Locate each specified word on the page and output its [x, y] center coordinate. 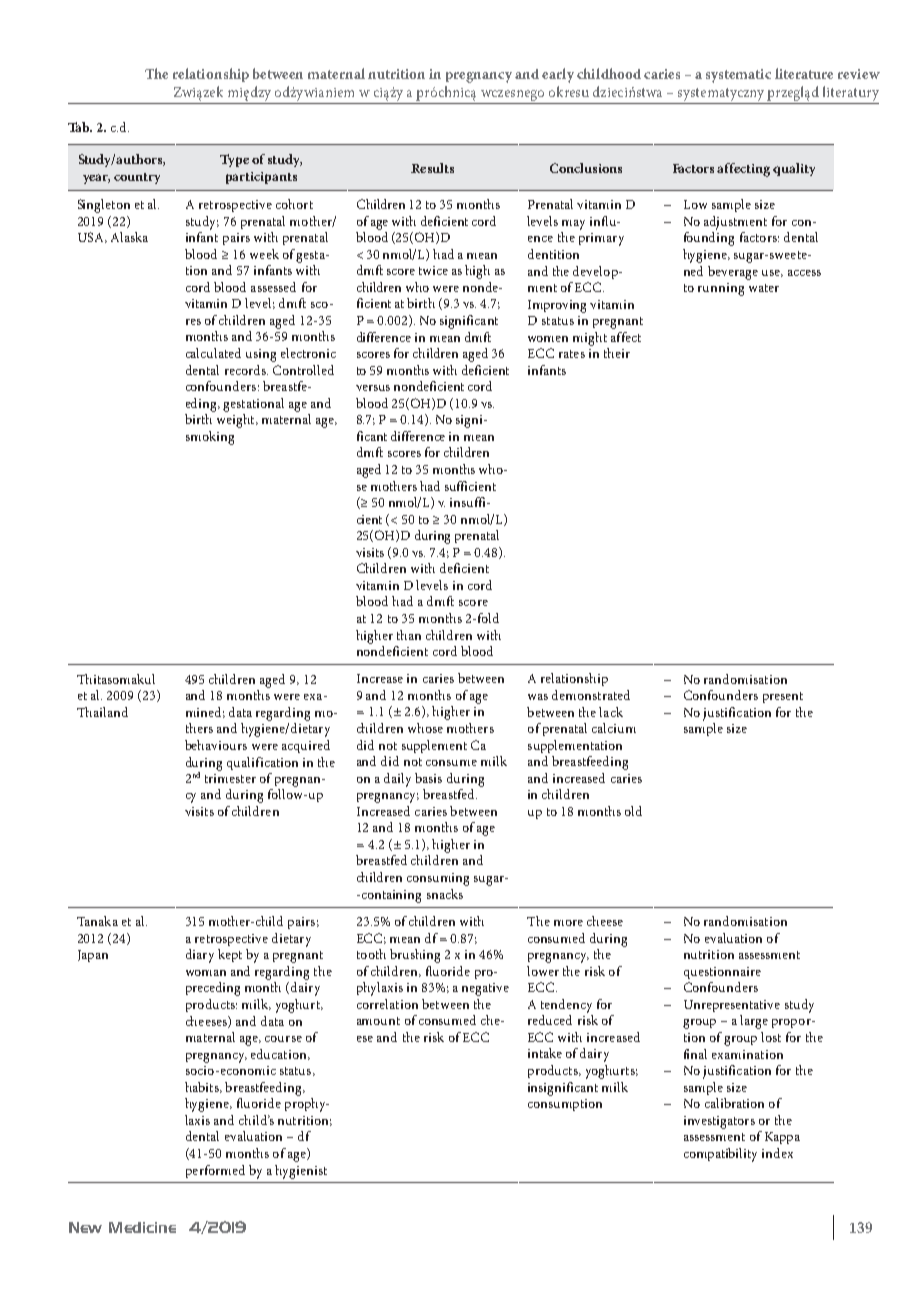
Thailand [102, 712]
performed [215, 1171]
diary [200, 956]
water [764, 288]
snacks [445, 894]
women [548, 339]
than [409, 635]
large [754, 1022]
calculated [213, 353]
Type [234, 160]
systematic [738, 76]
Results [432, 168]
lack [611, 712]
